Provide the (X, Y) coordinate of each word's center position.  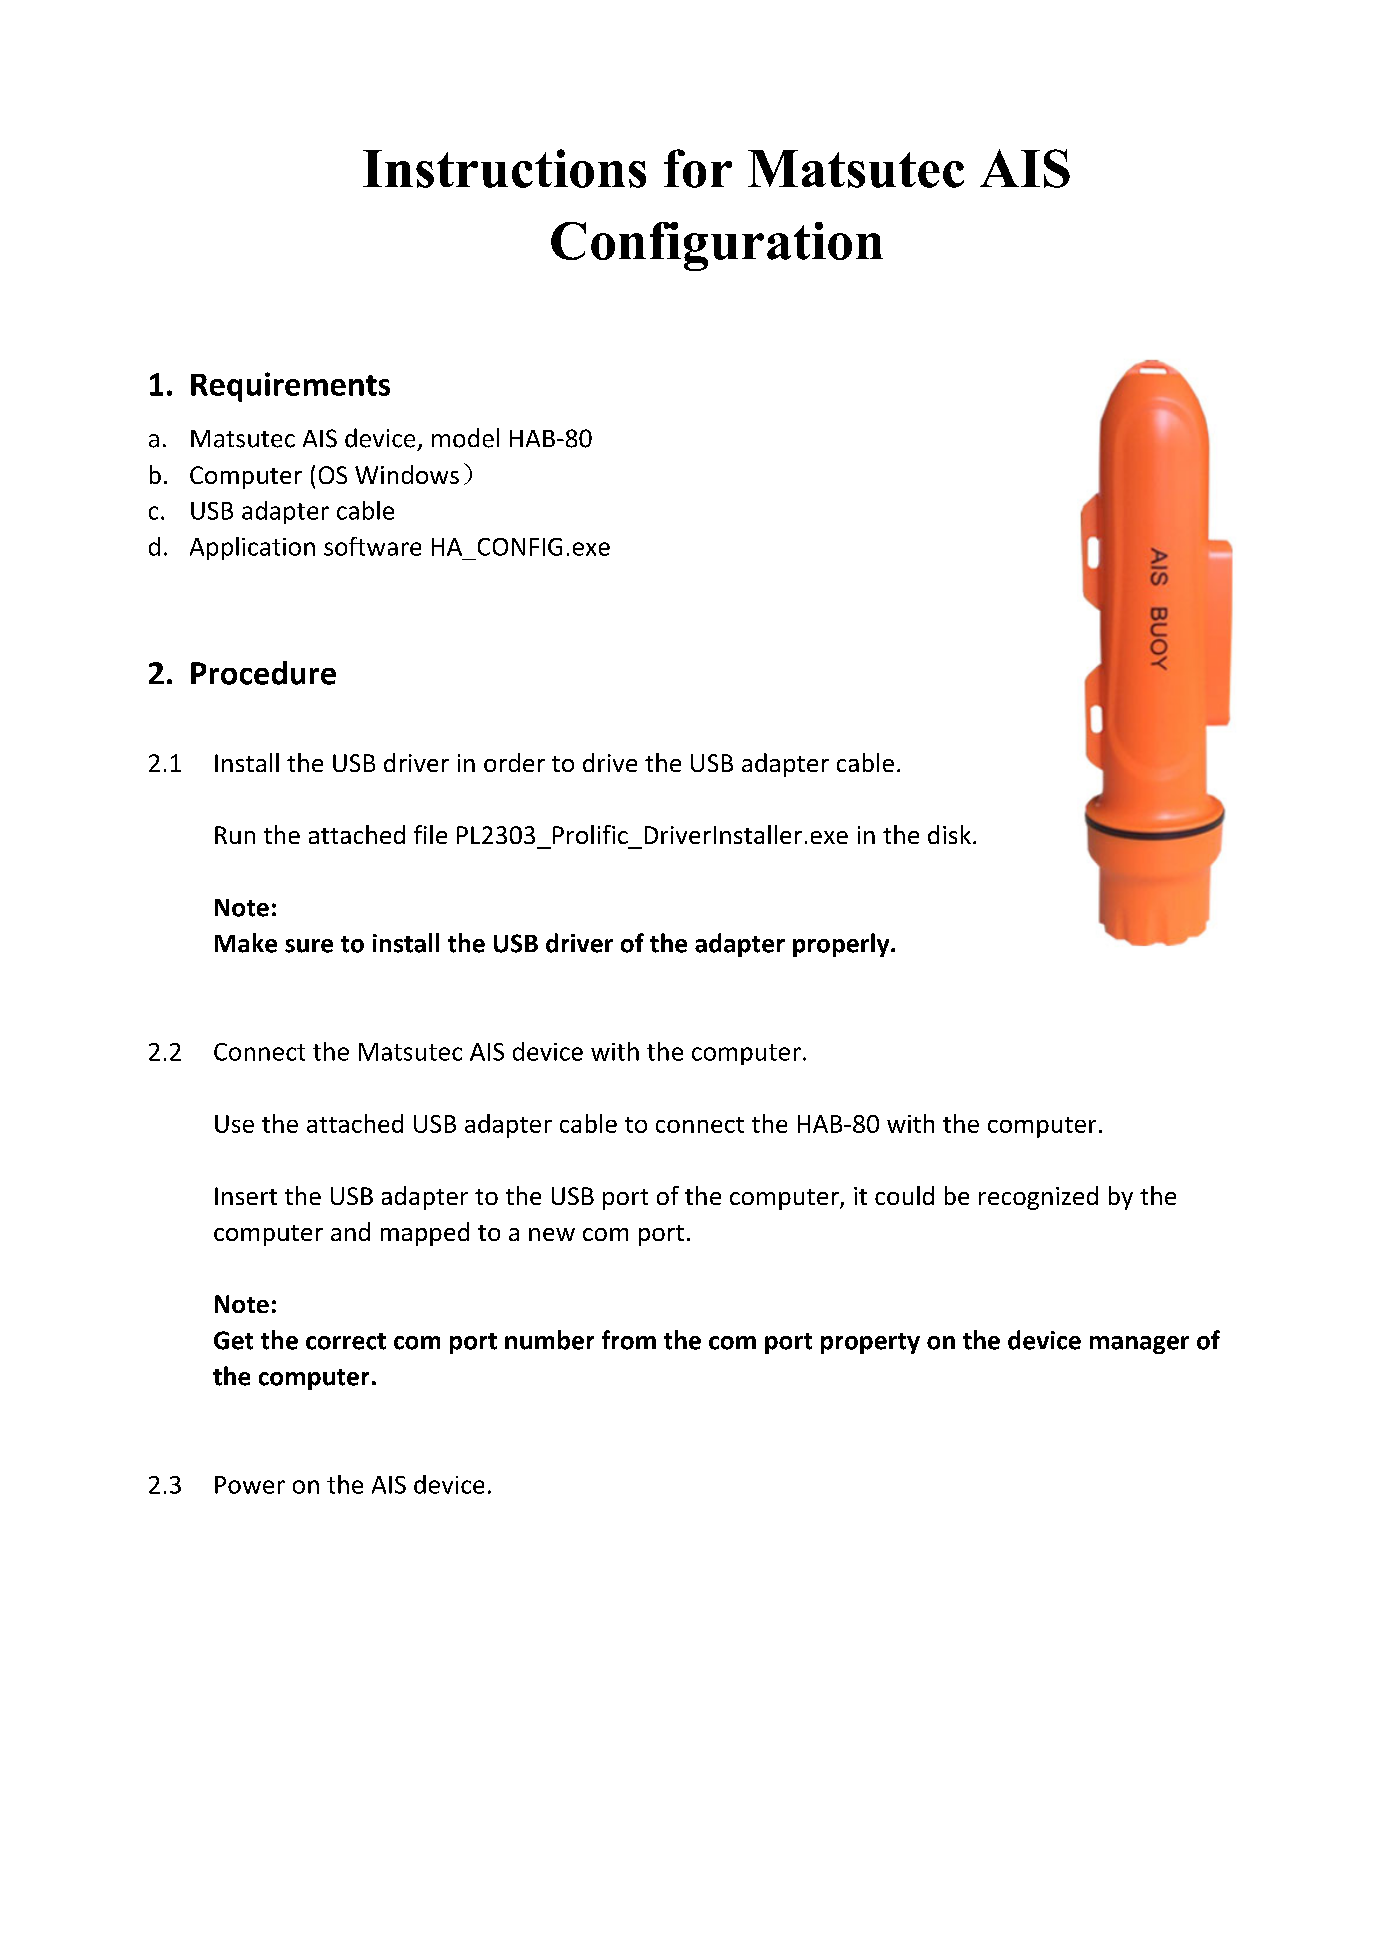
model (465, 438)
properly (842, 945)
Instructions (504, 168)
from (629, 1340)
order (514, 762)
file (430, 834)
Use (234, 1124)
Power (250, 1485)
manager (1139, 1345)
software (372, 546)
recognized (1038, 1198)
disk (949, 834)
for (698, 168)
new (552, 1234)
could (904, 1195)
